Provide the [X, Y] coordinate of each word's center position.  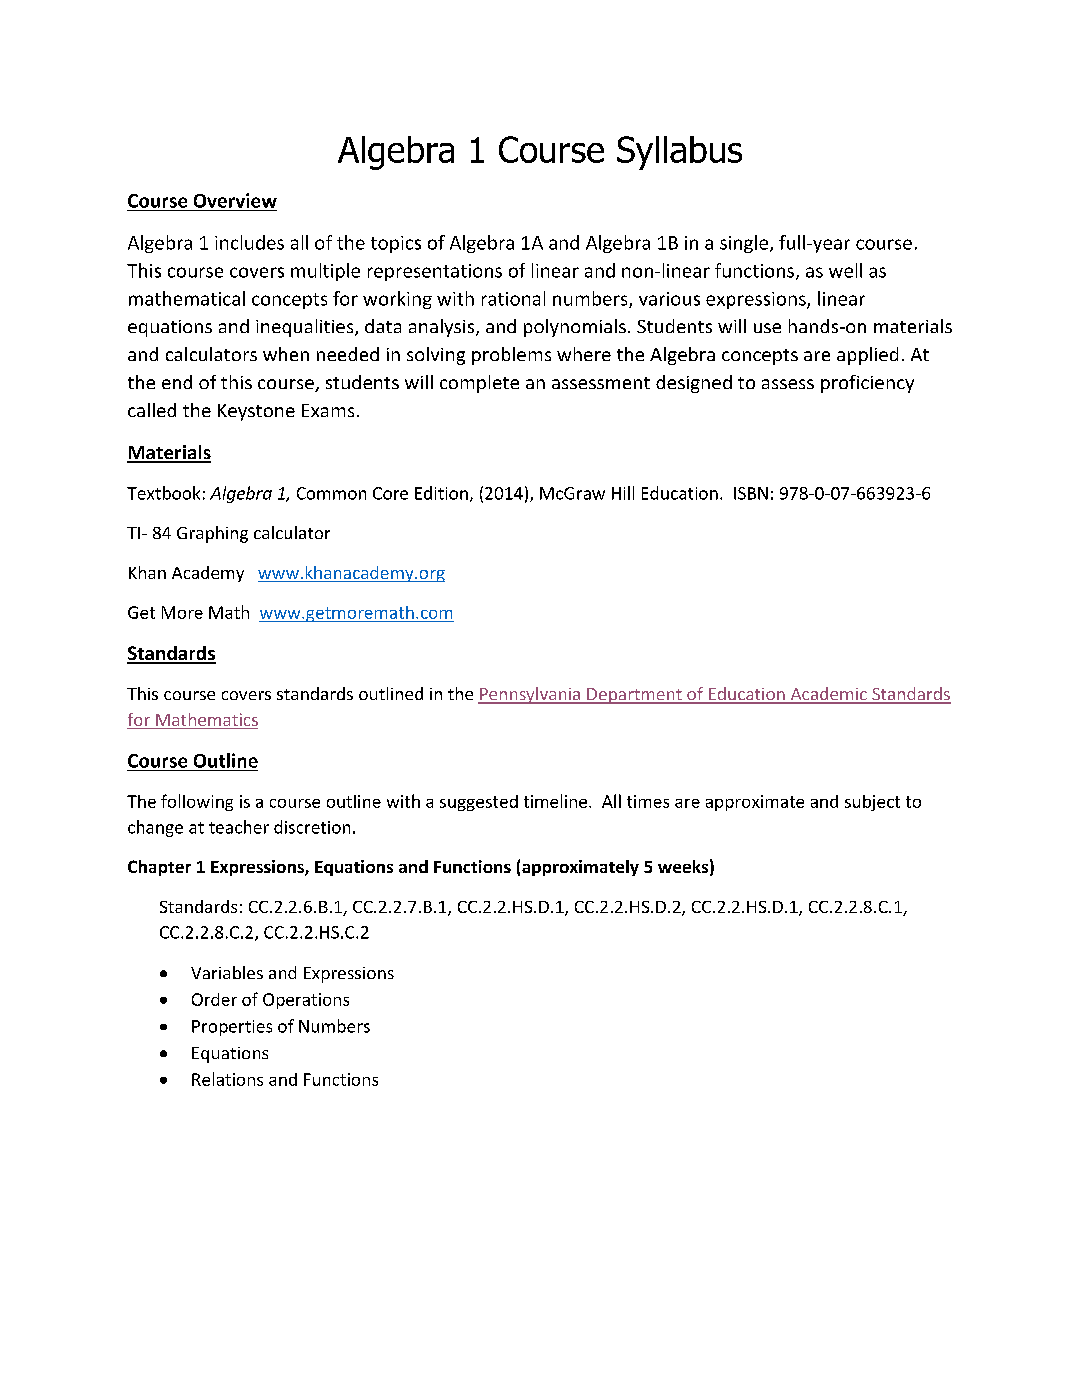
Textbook [163, 493]
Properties [232, 1028]
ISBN [751, 493]
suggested [479, 803]
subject [872, 803]
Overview [235, 200]
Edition [441, 493]
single [744, 244]
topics [396, 244]
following [197, 802]
